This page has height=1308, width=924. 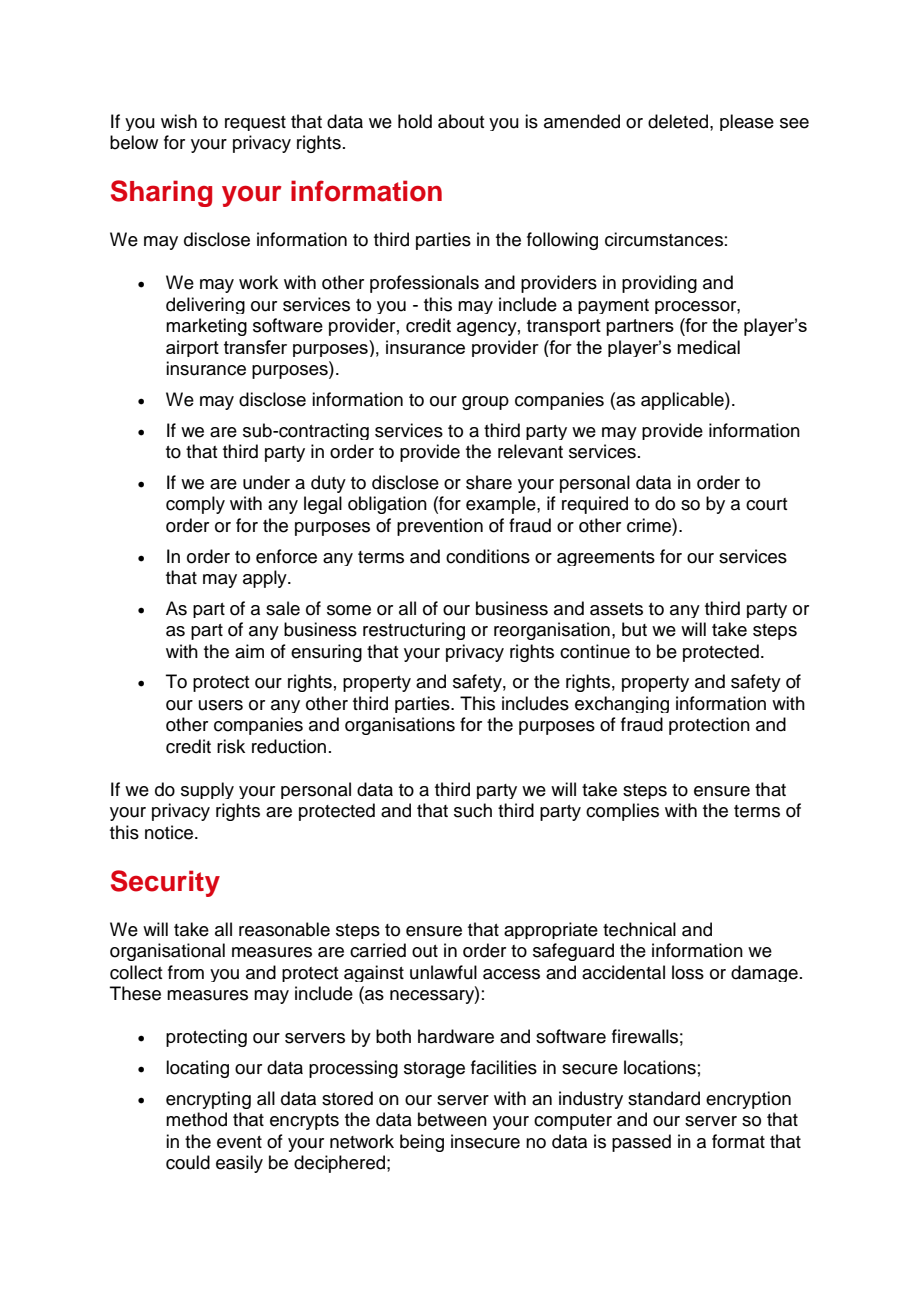 I want to click on encryption, so click(x=748, y=1100).
